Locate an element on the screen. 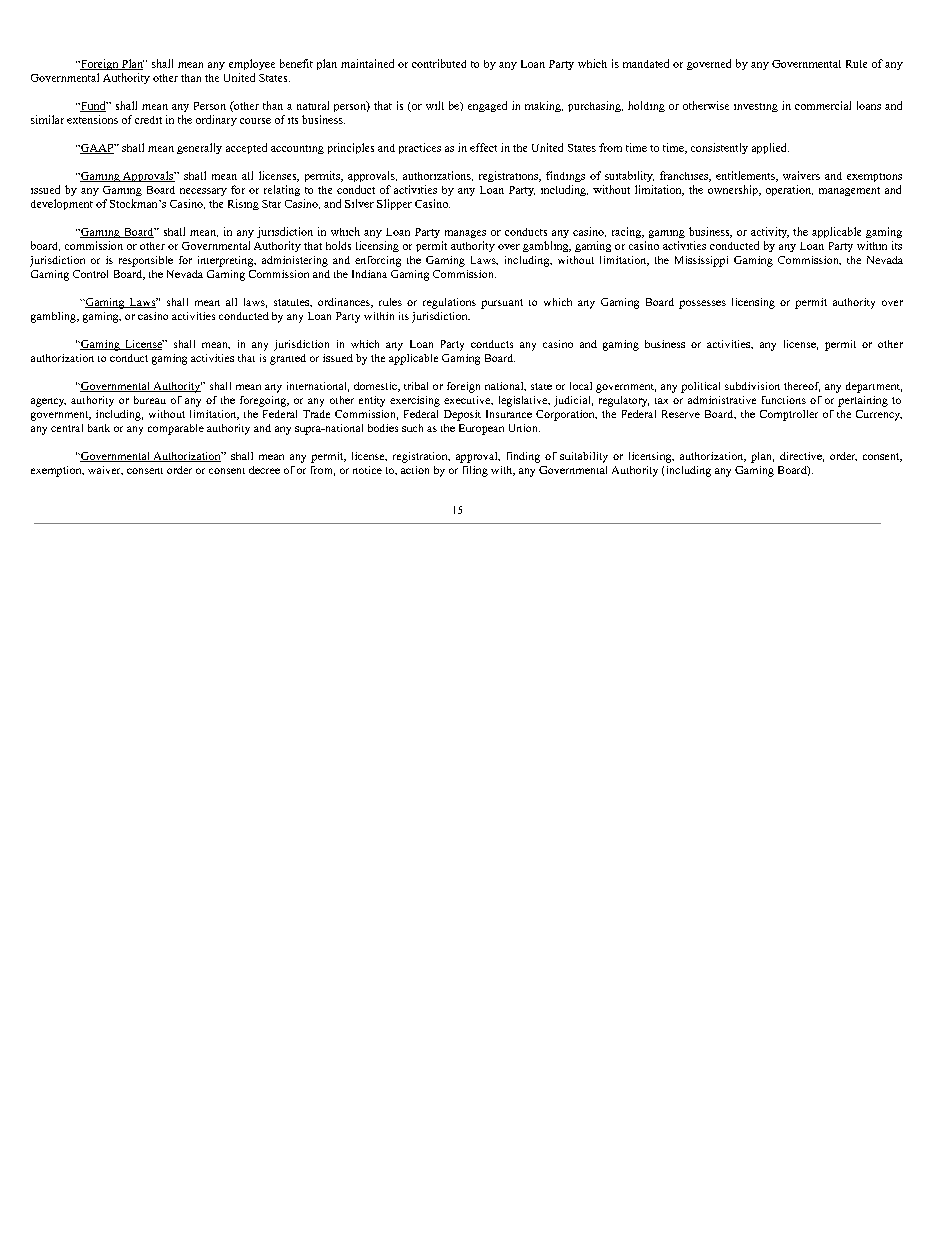  subdivision is located at coordinates (752, 386).
